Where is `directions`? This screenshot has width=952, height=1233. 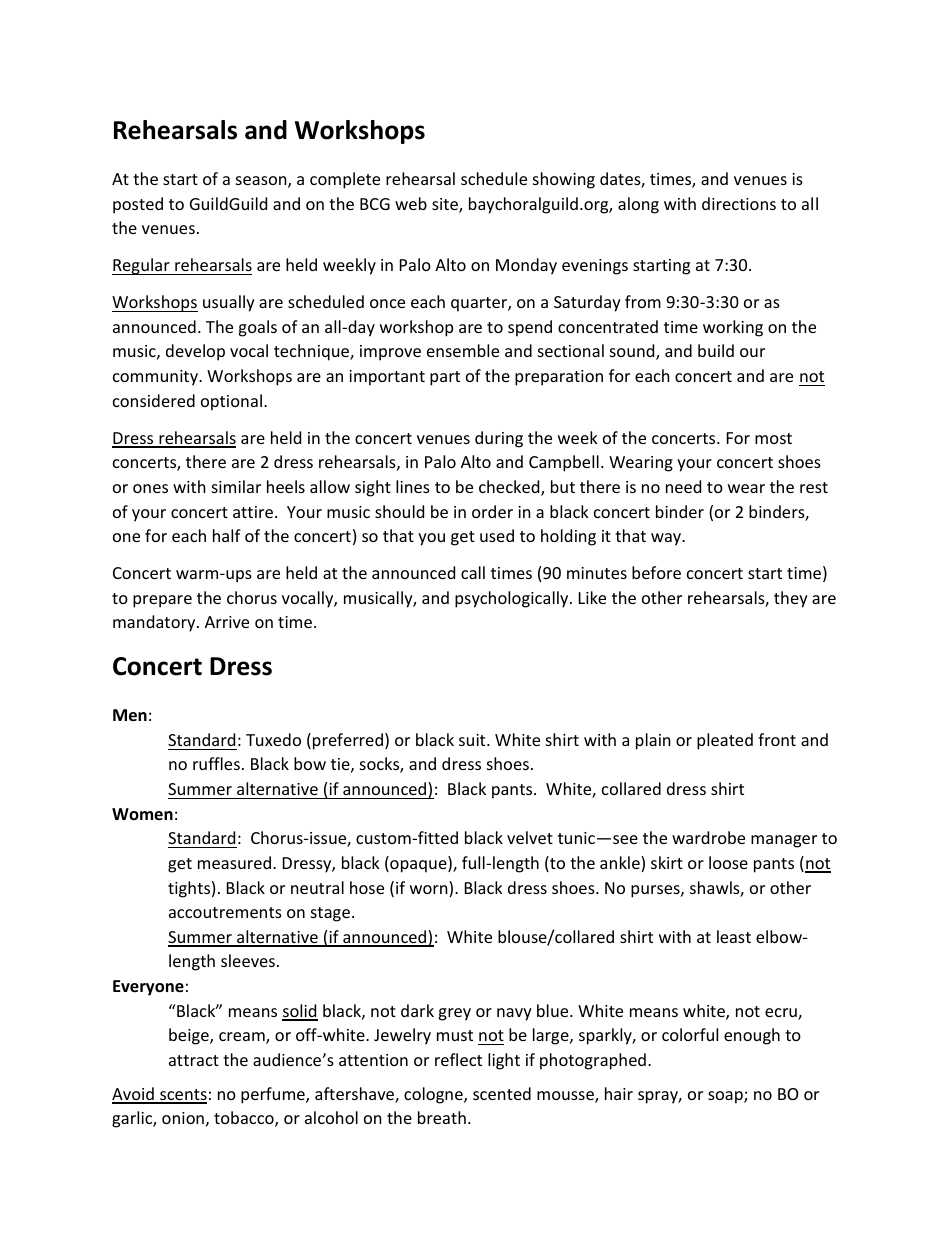 directions is located at coordinates (739, 203).
